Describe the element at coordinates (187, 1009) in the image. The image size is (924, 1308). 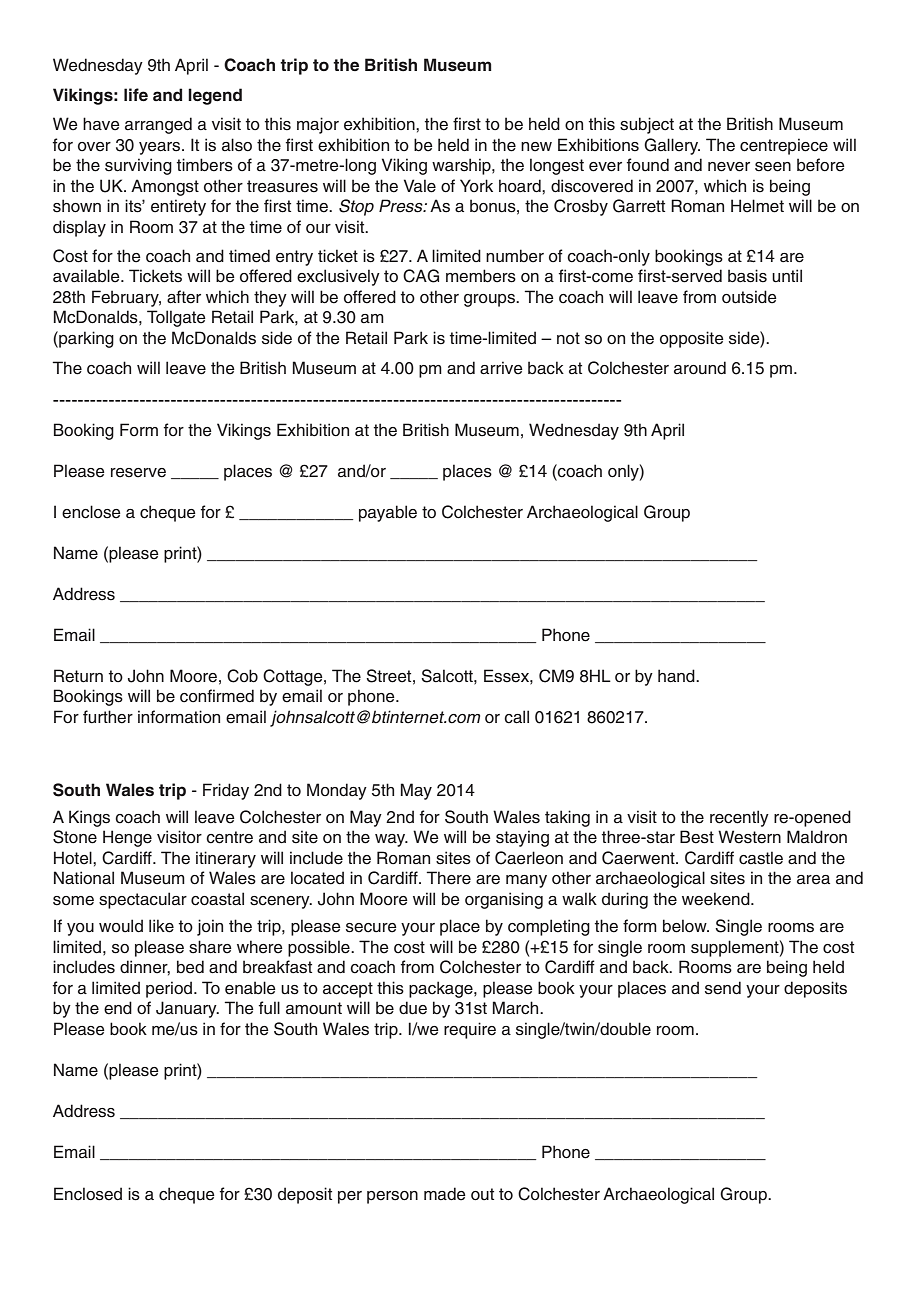
I see `January` at that location.
